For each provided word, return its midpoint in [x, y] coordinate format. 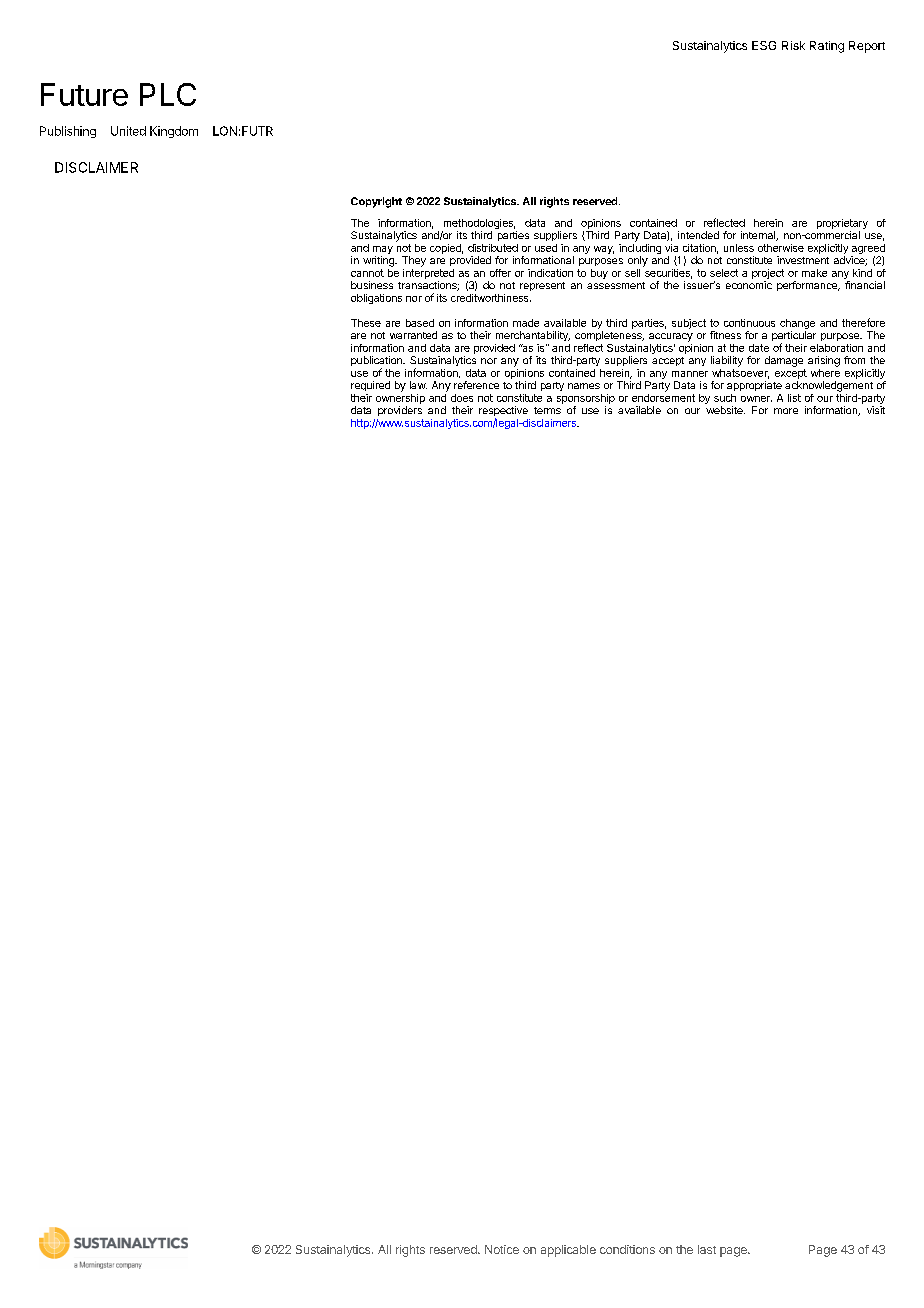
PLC [168, 94]
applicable [568, 1251]
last [707, 1249]
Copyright [376, 202]
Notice [502, 1249]
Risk [793, 45]
